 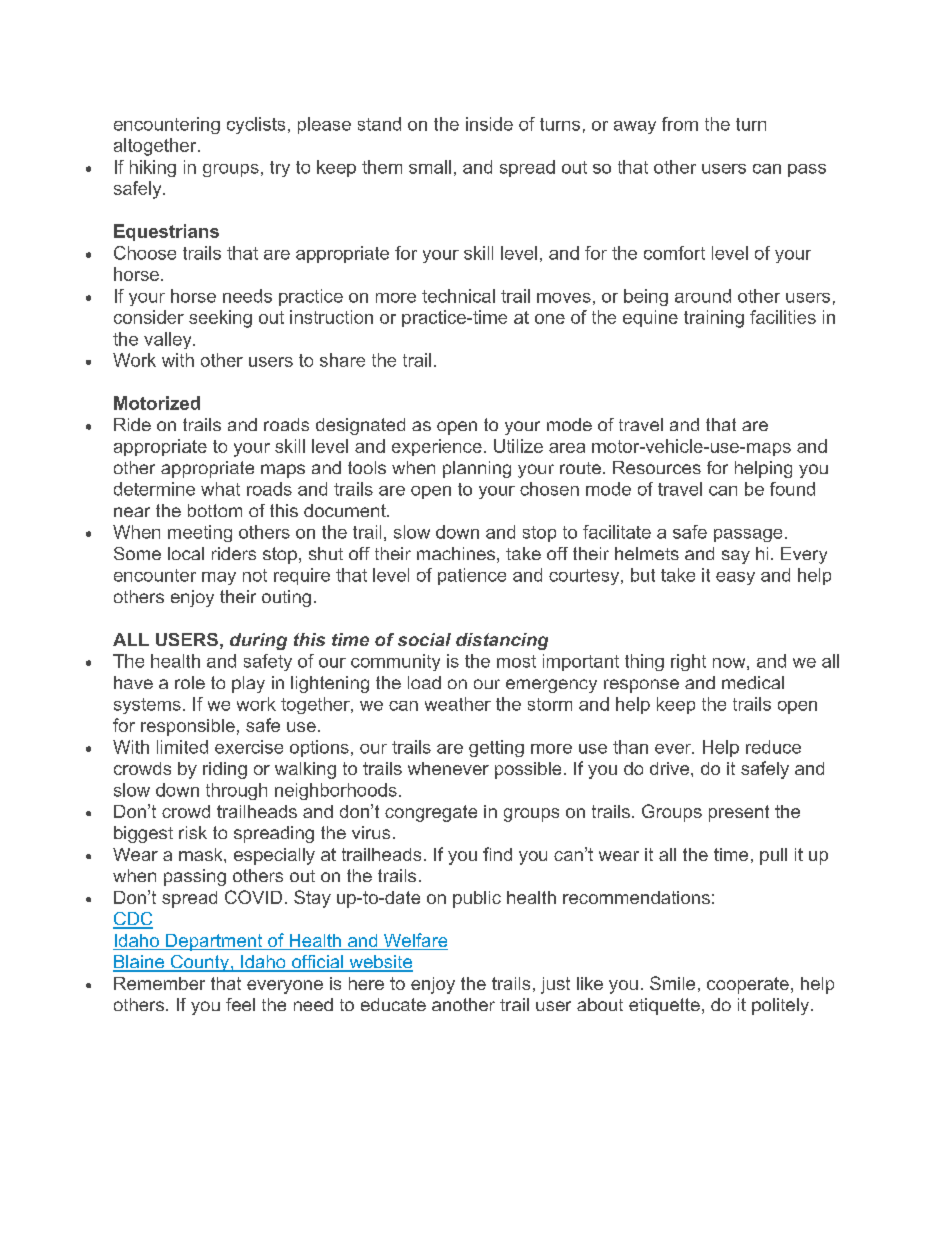 I want to click on weather, so click(x=458, y=704).
